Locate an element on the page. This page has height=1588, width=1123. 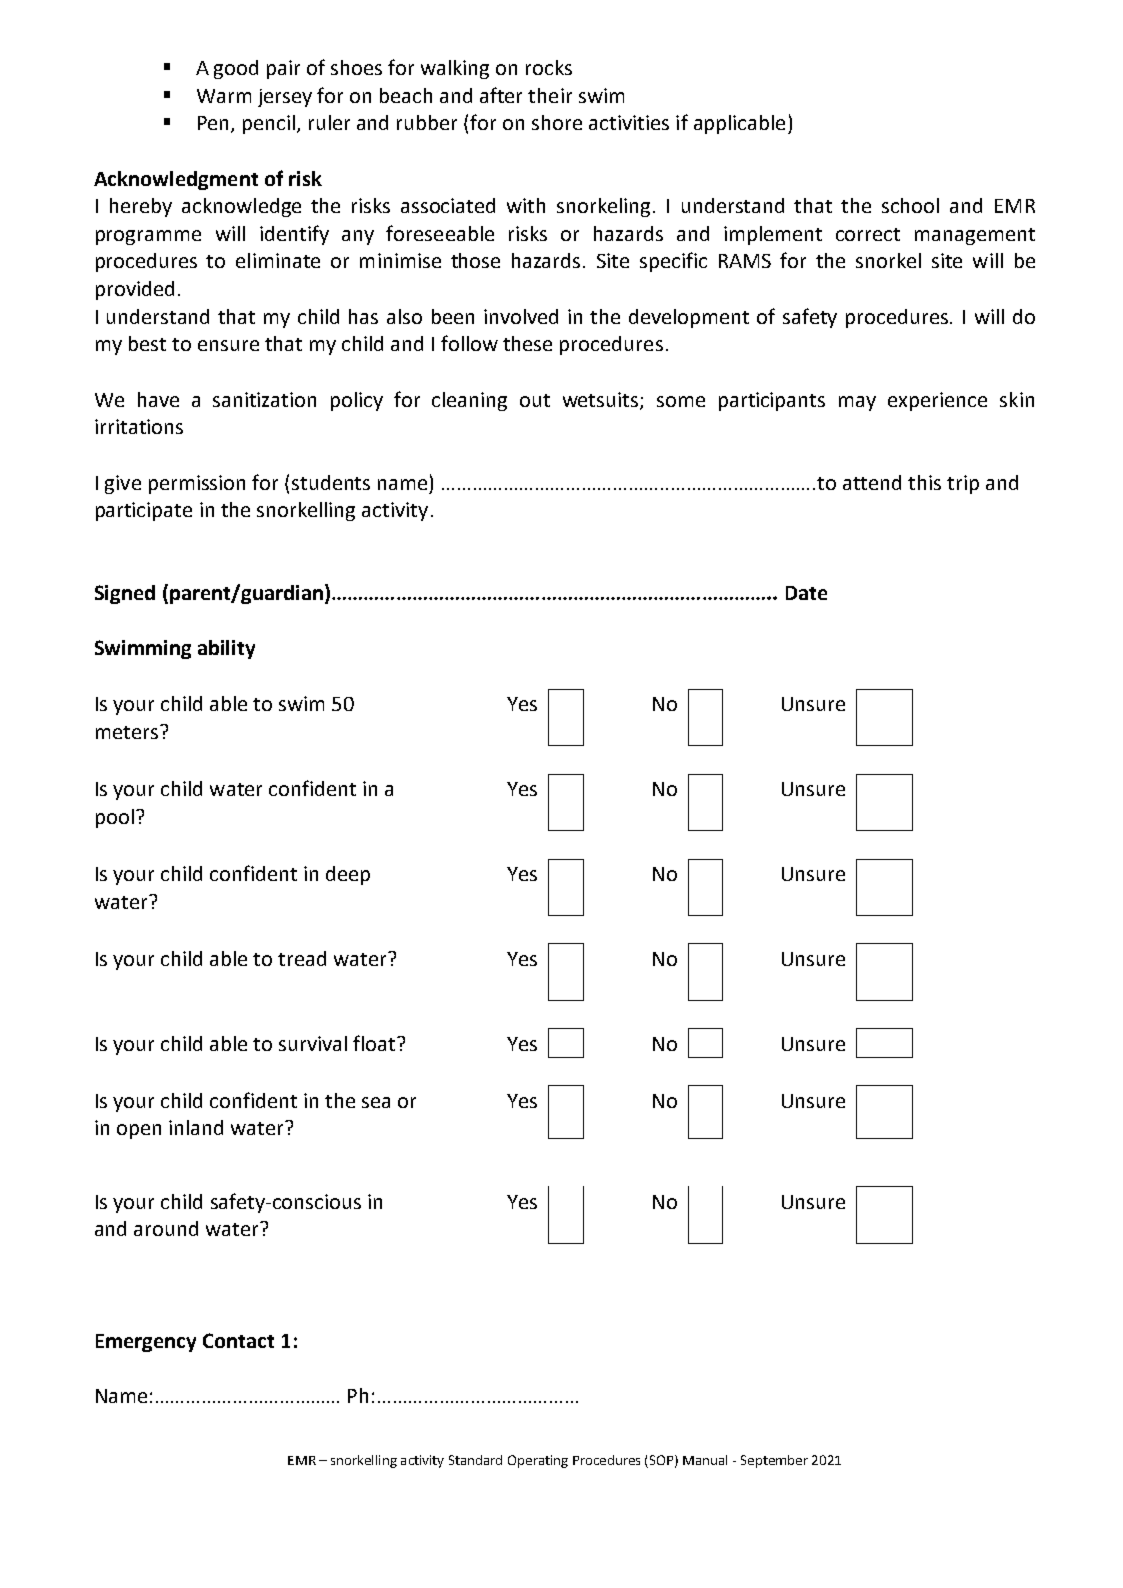
Operating is located at coordinates (538, 1461).
